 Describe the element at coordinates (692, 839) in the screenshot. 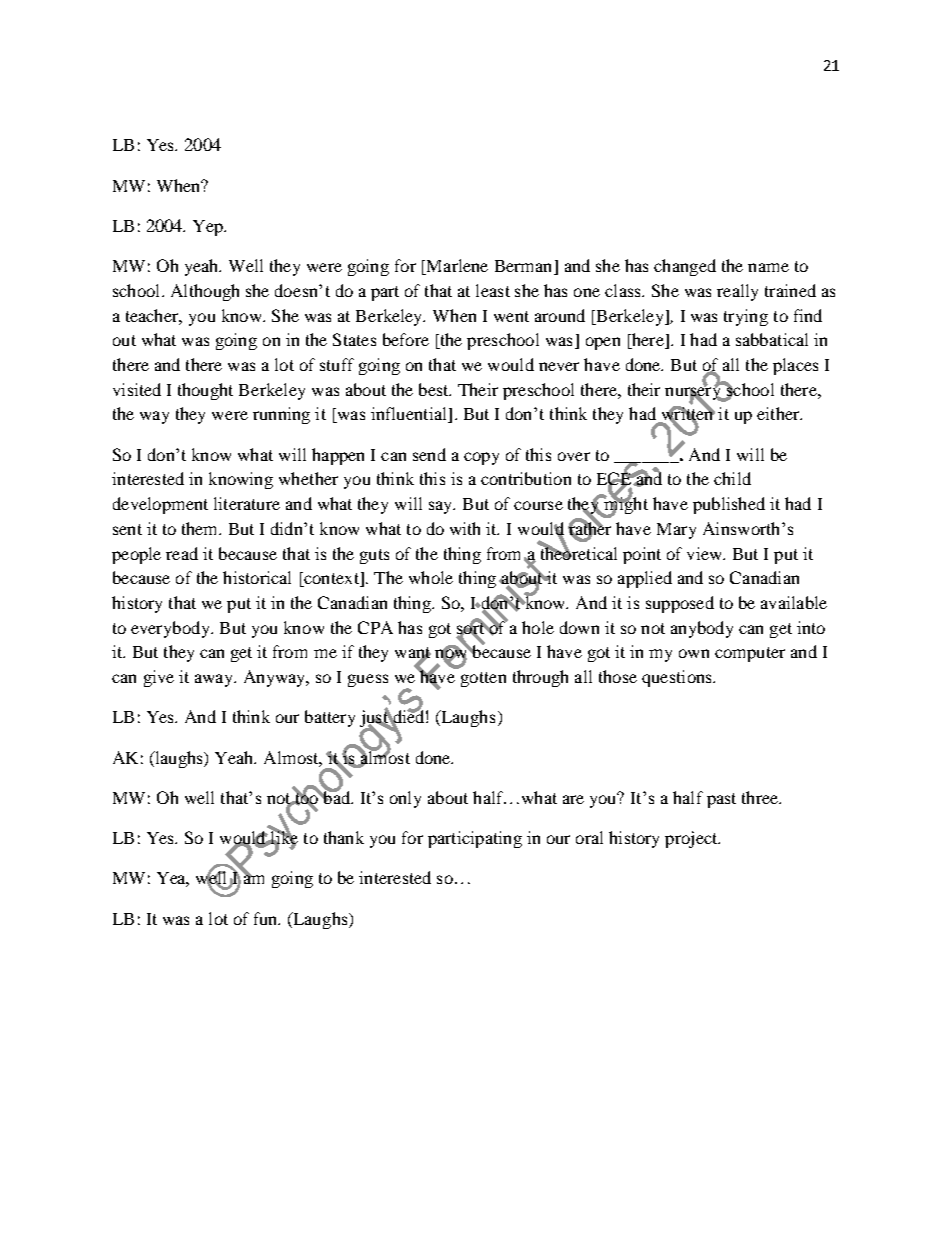

I see `project` at that location.
